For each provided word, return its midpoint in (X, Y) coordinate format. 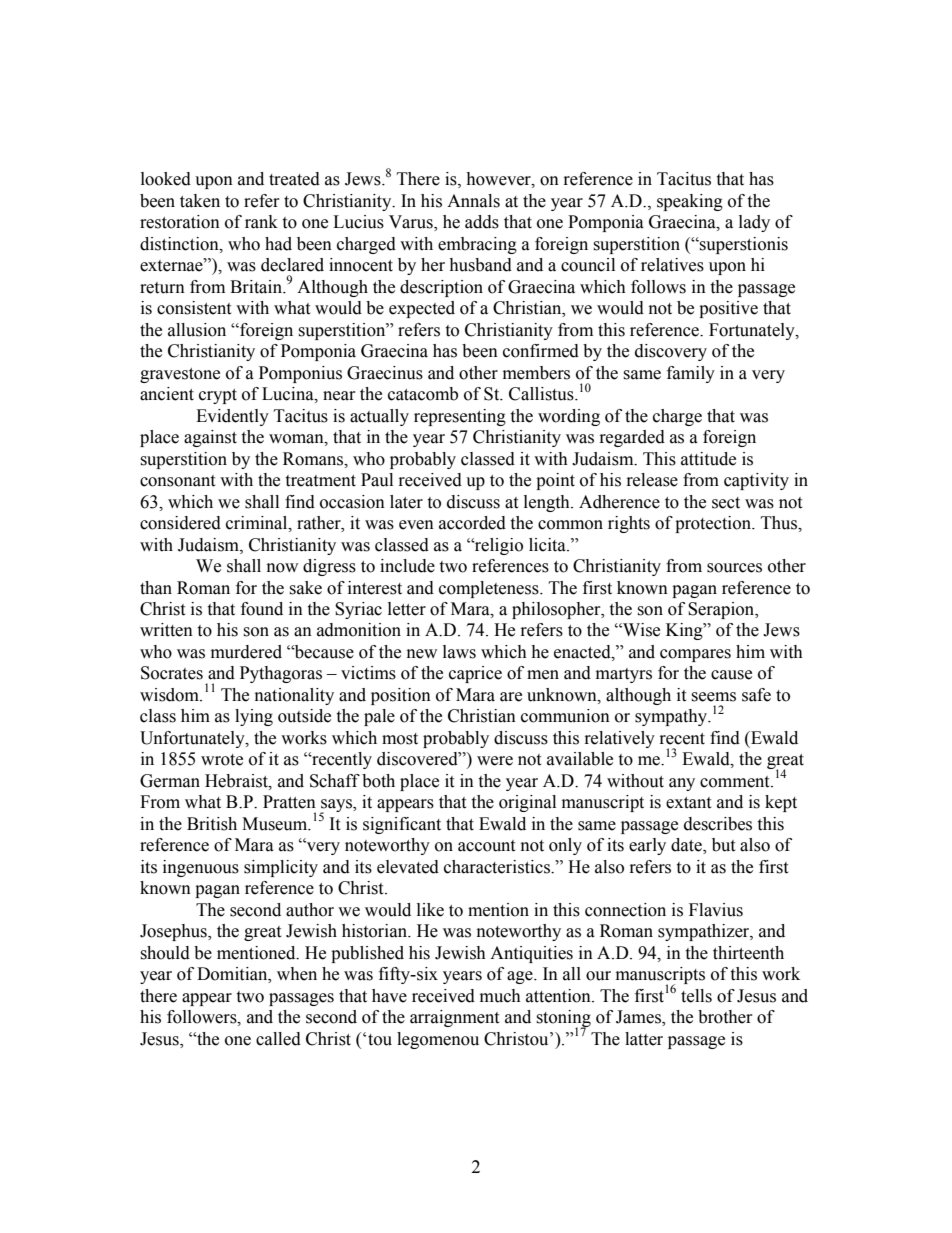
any (682, 784)
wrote (222, 760)
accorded (472, 523)
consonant (177, 481)
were (495, 761)
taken (200, 201)
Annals (473, 201)
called (278, 1039)
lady (754, 223)
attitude (708, 459)
